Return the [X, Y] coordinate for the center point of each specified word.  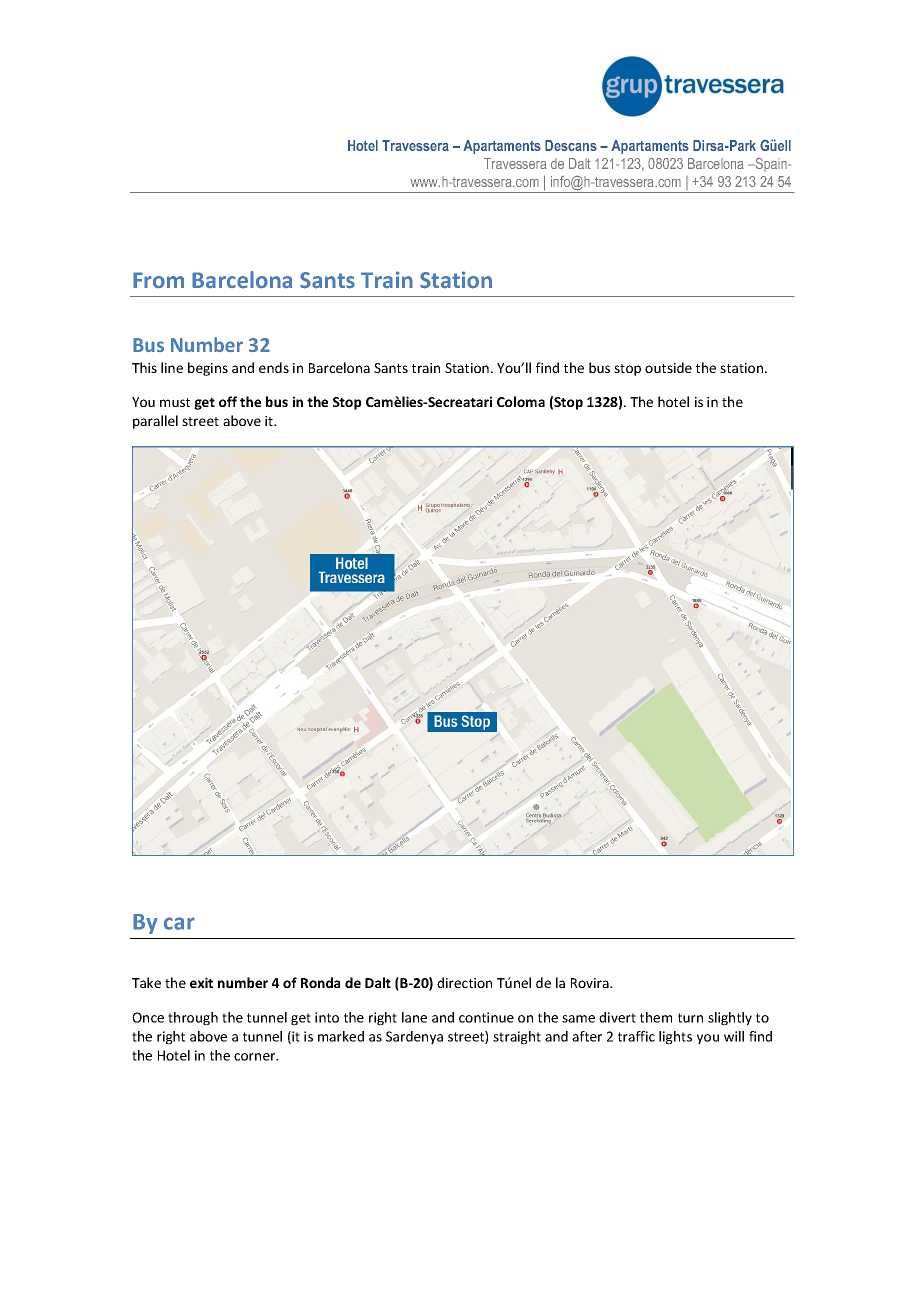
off [228, 401]
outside [668, 367]
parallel [155, 422]
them [656, 1017]
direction [464, 982]
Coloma [521, 401]
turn [690, 1018]
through [193, 1019]
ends [274, 367]
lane [414, 1017]
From [158, 280]
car [179, 923]
